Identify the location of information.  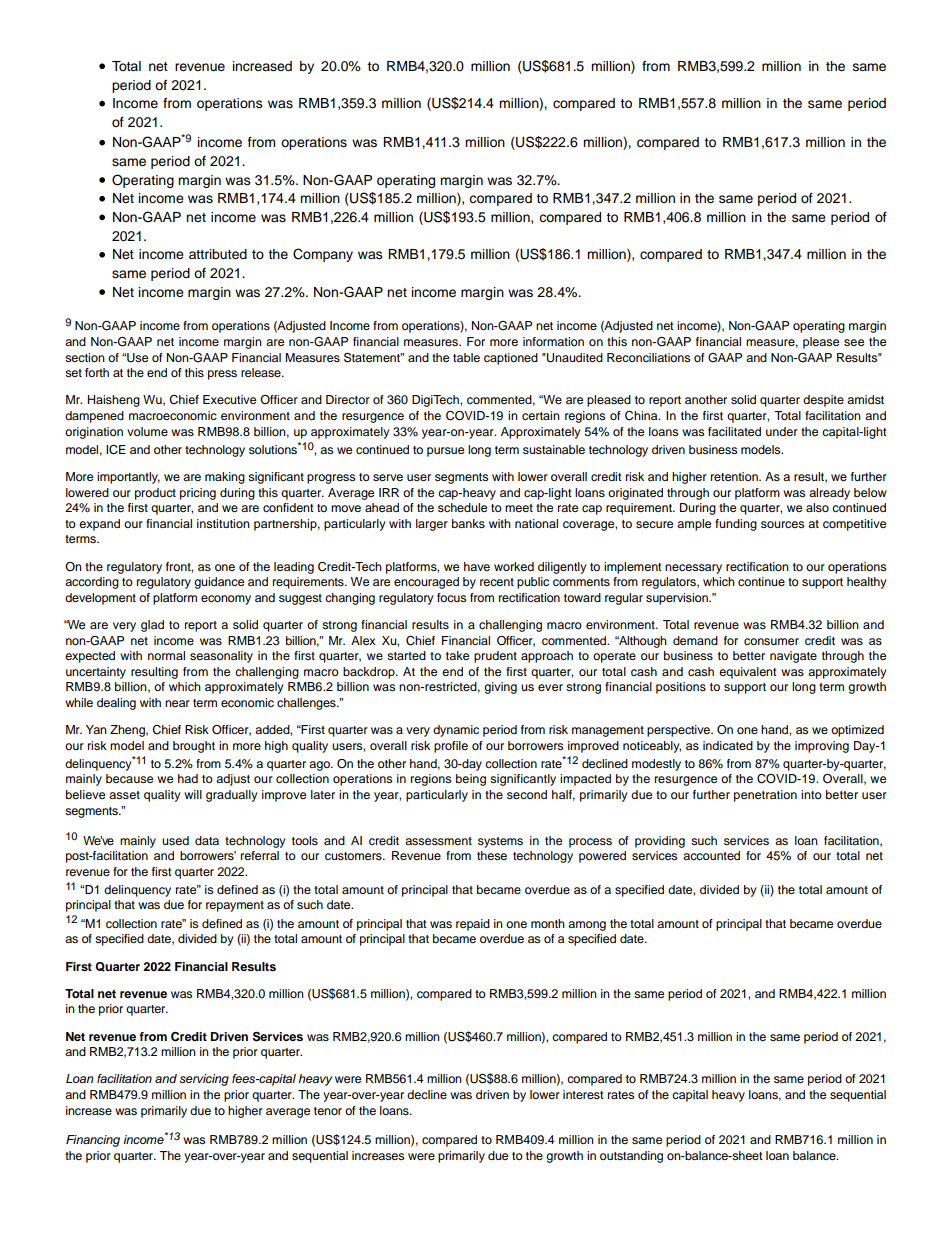
(553, 341).
